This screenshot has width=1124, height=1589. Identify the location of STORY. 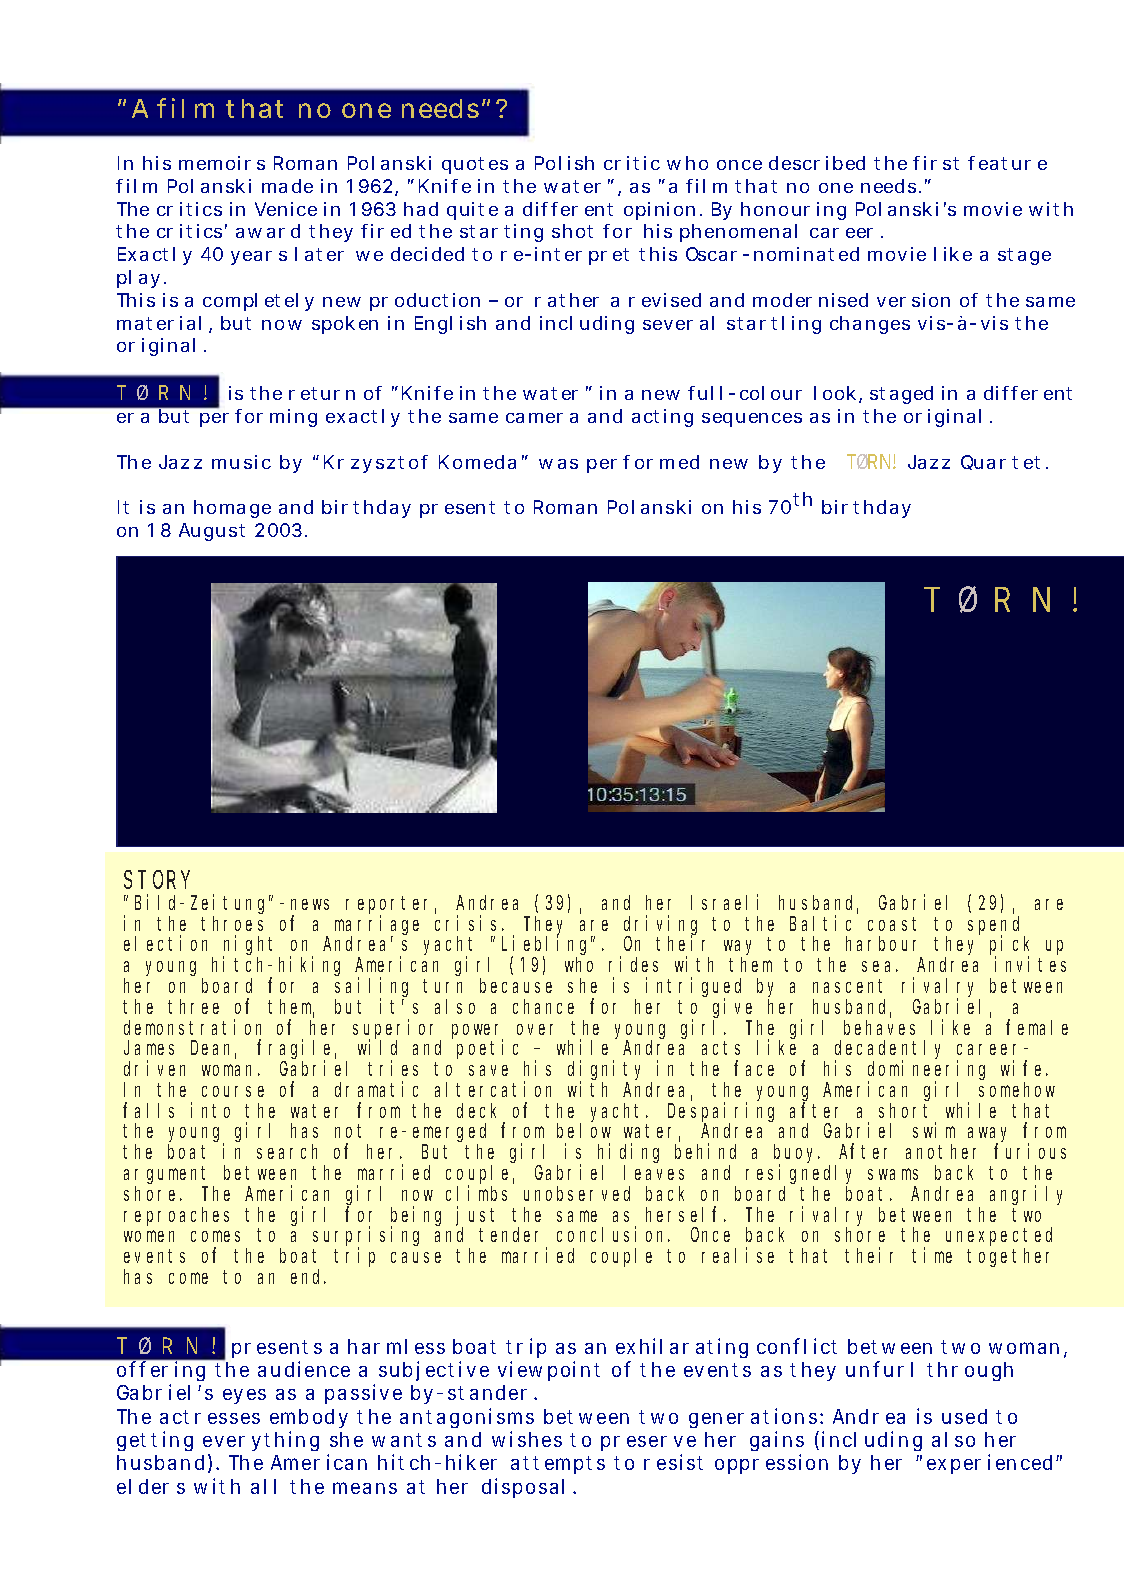
(156, 880).
